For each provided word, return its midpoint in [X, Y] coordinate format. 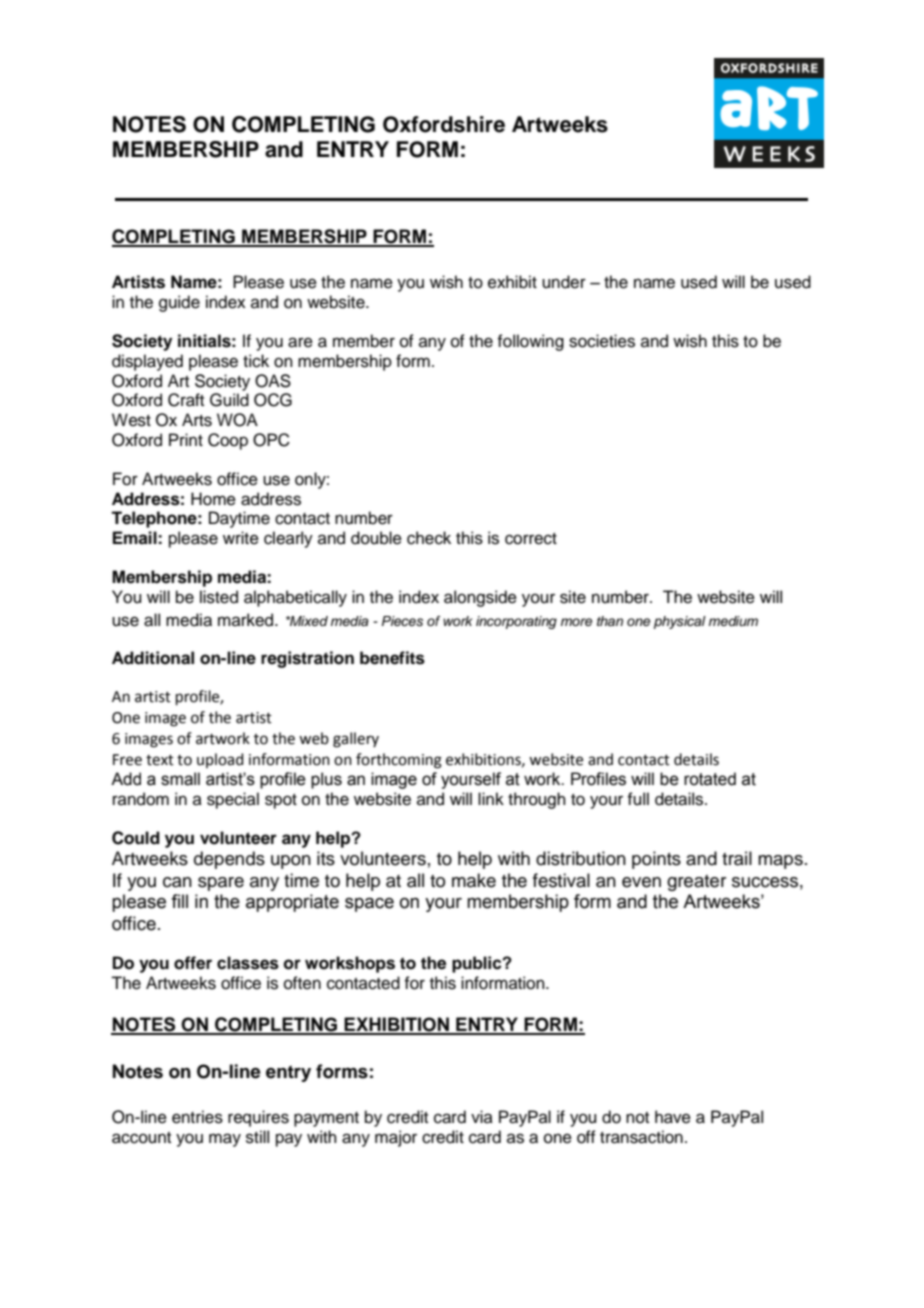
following [530, 342]
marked [247, 620]
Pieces [402, 621]
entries [197, 1117]
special [233, 800]
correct [531, 539]
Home [213, 499]
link [491, 798]
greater [696, 883]
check [429, 538]
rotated [710, 779]
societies [602, 341]
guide [179, 303]
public [478, 964]
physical [680, 622]
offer [193, 963]
